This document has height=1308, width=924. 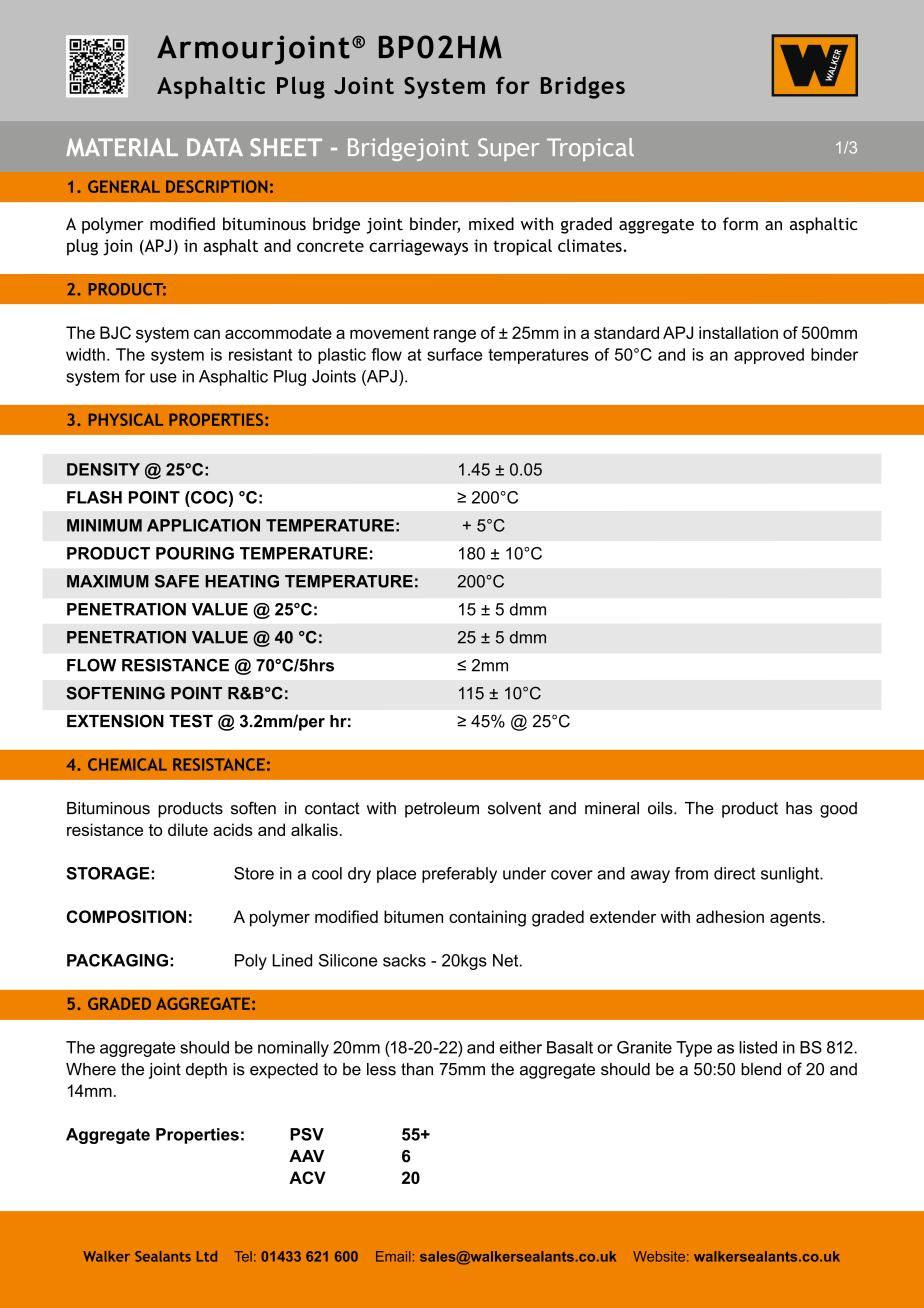 I want to click on HEATING, so click(x=242, y=581).
